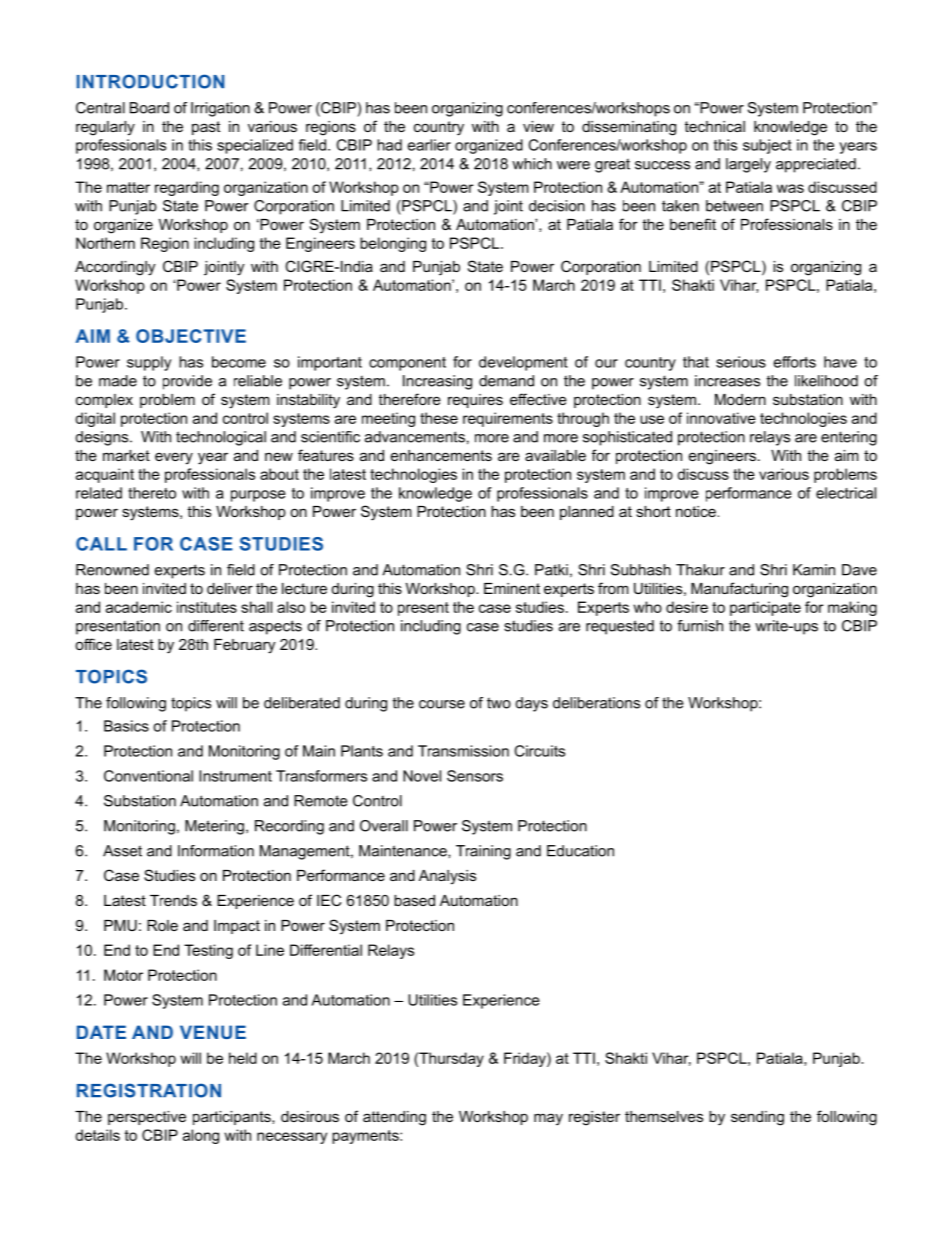 This screenshot has width=952, height=1233. I want to click on provide, so click(187, 382).
